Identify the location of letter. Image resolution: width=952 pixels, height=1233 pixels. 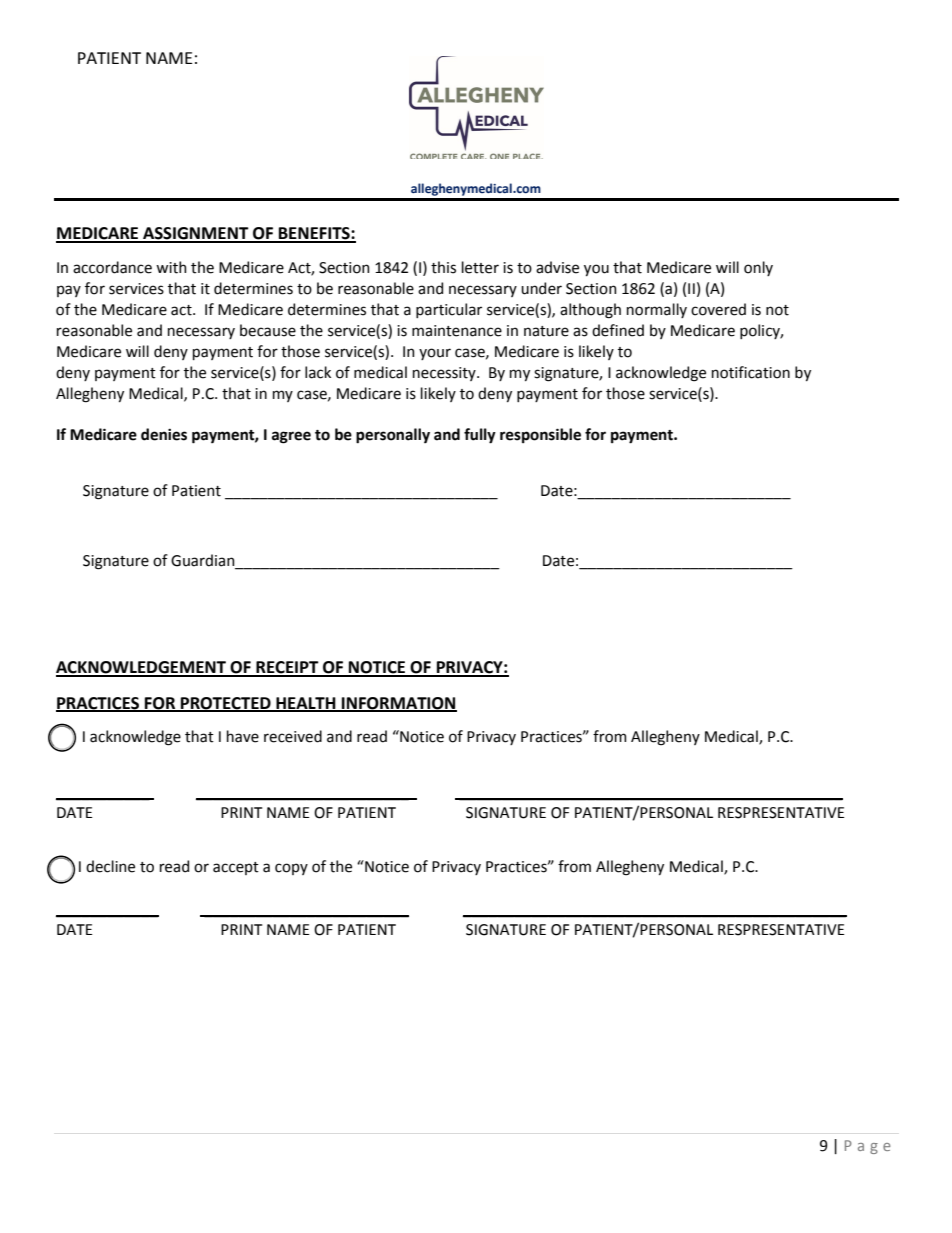
(480, 267).
